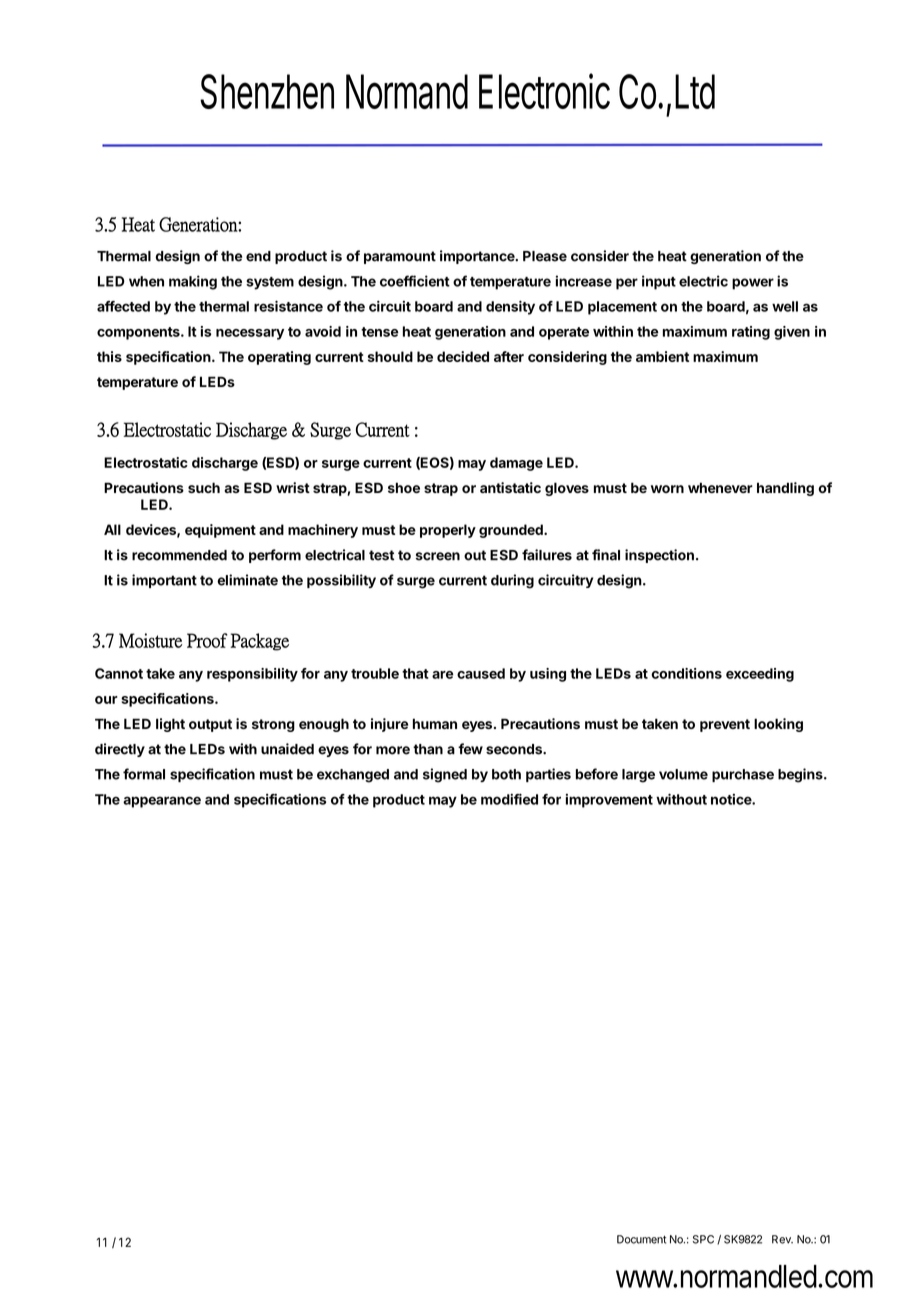 This screenshot has width=924, height=1308. Describe the element at coordinates (207, 640) in the screenshot. I see `Proof` at that location.
